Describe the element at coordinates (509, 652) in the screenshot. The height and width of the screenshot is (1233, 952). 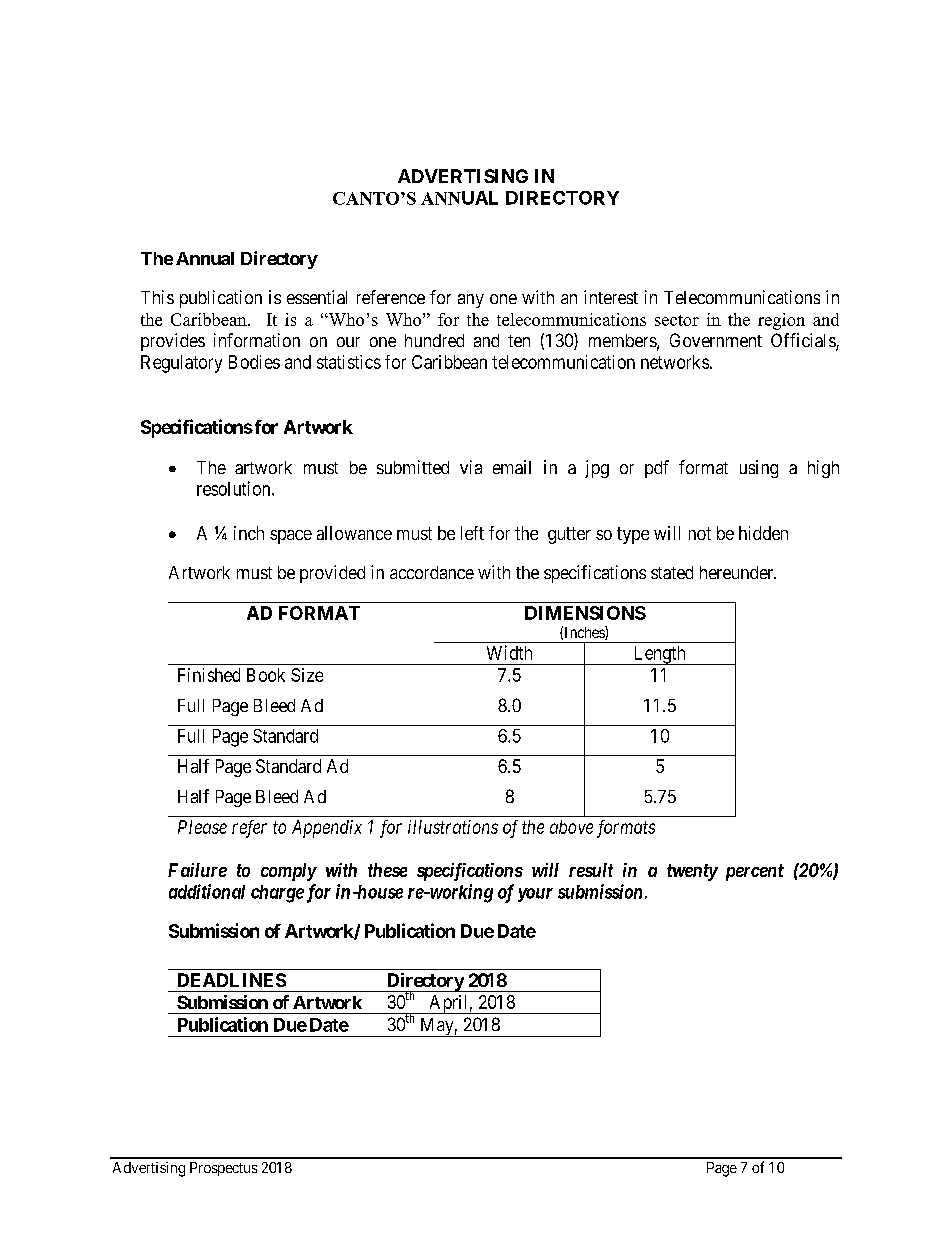
I see `Width` at that location.
